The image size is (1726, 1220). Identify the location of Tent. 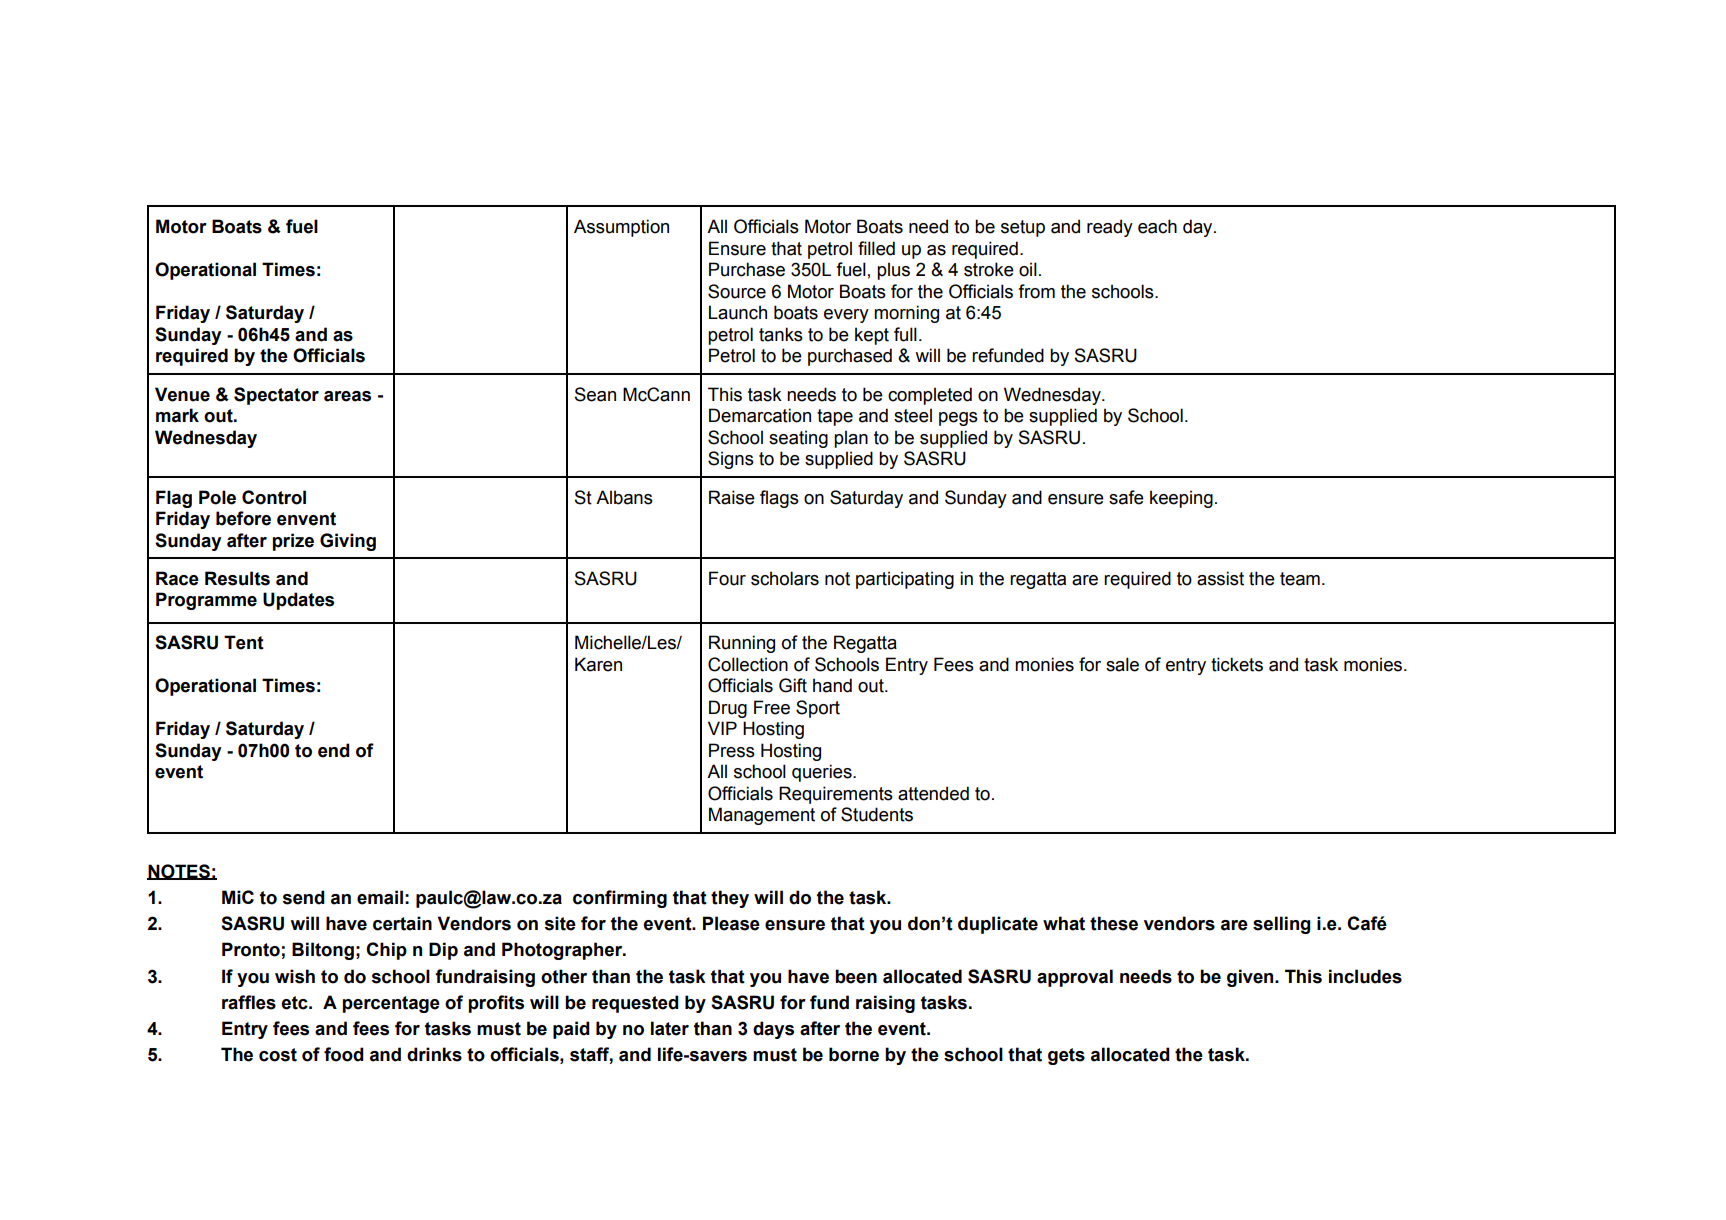
(244, 642).
